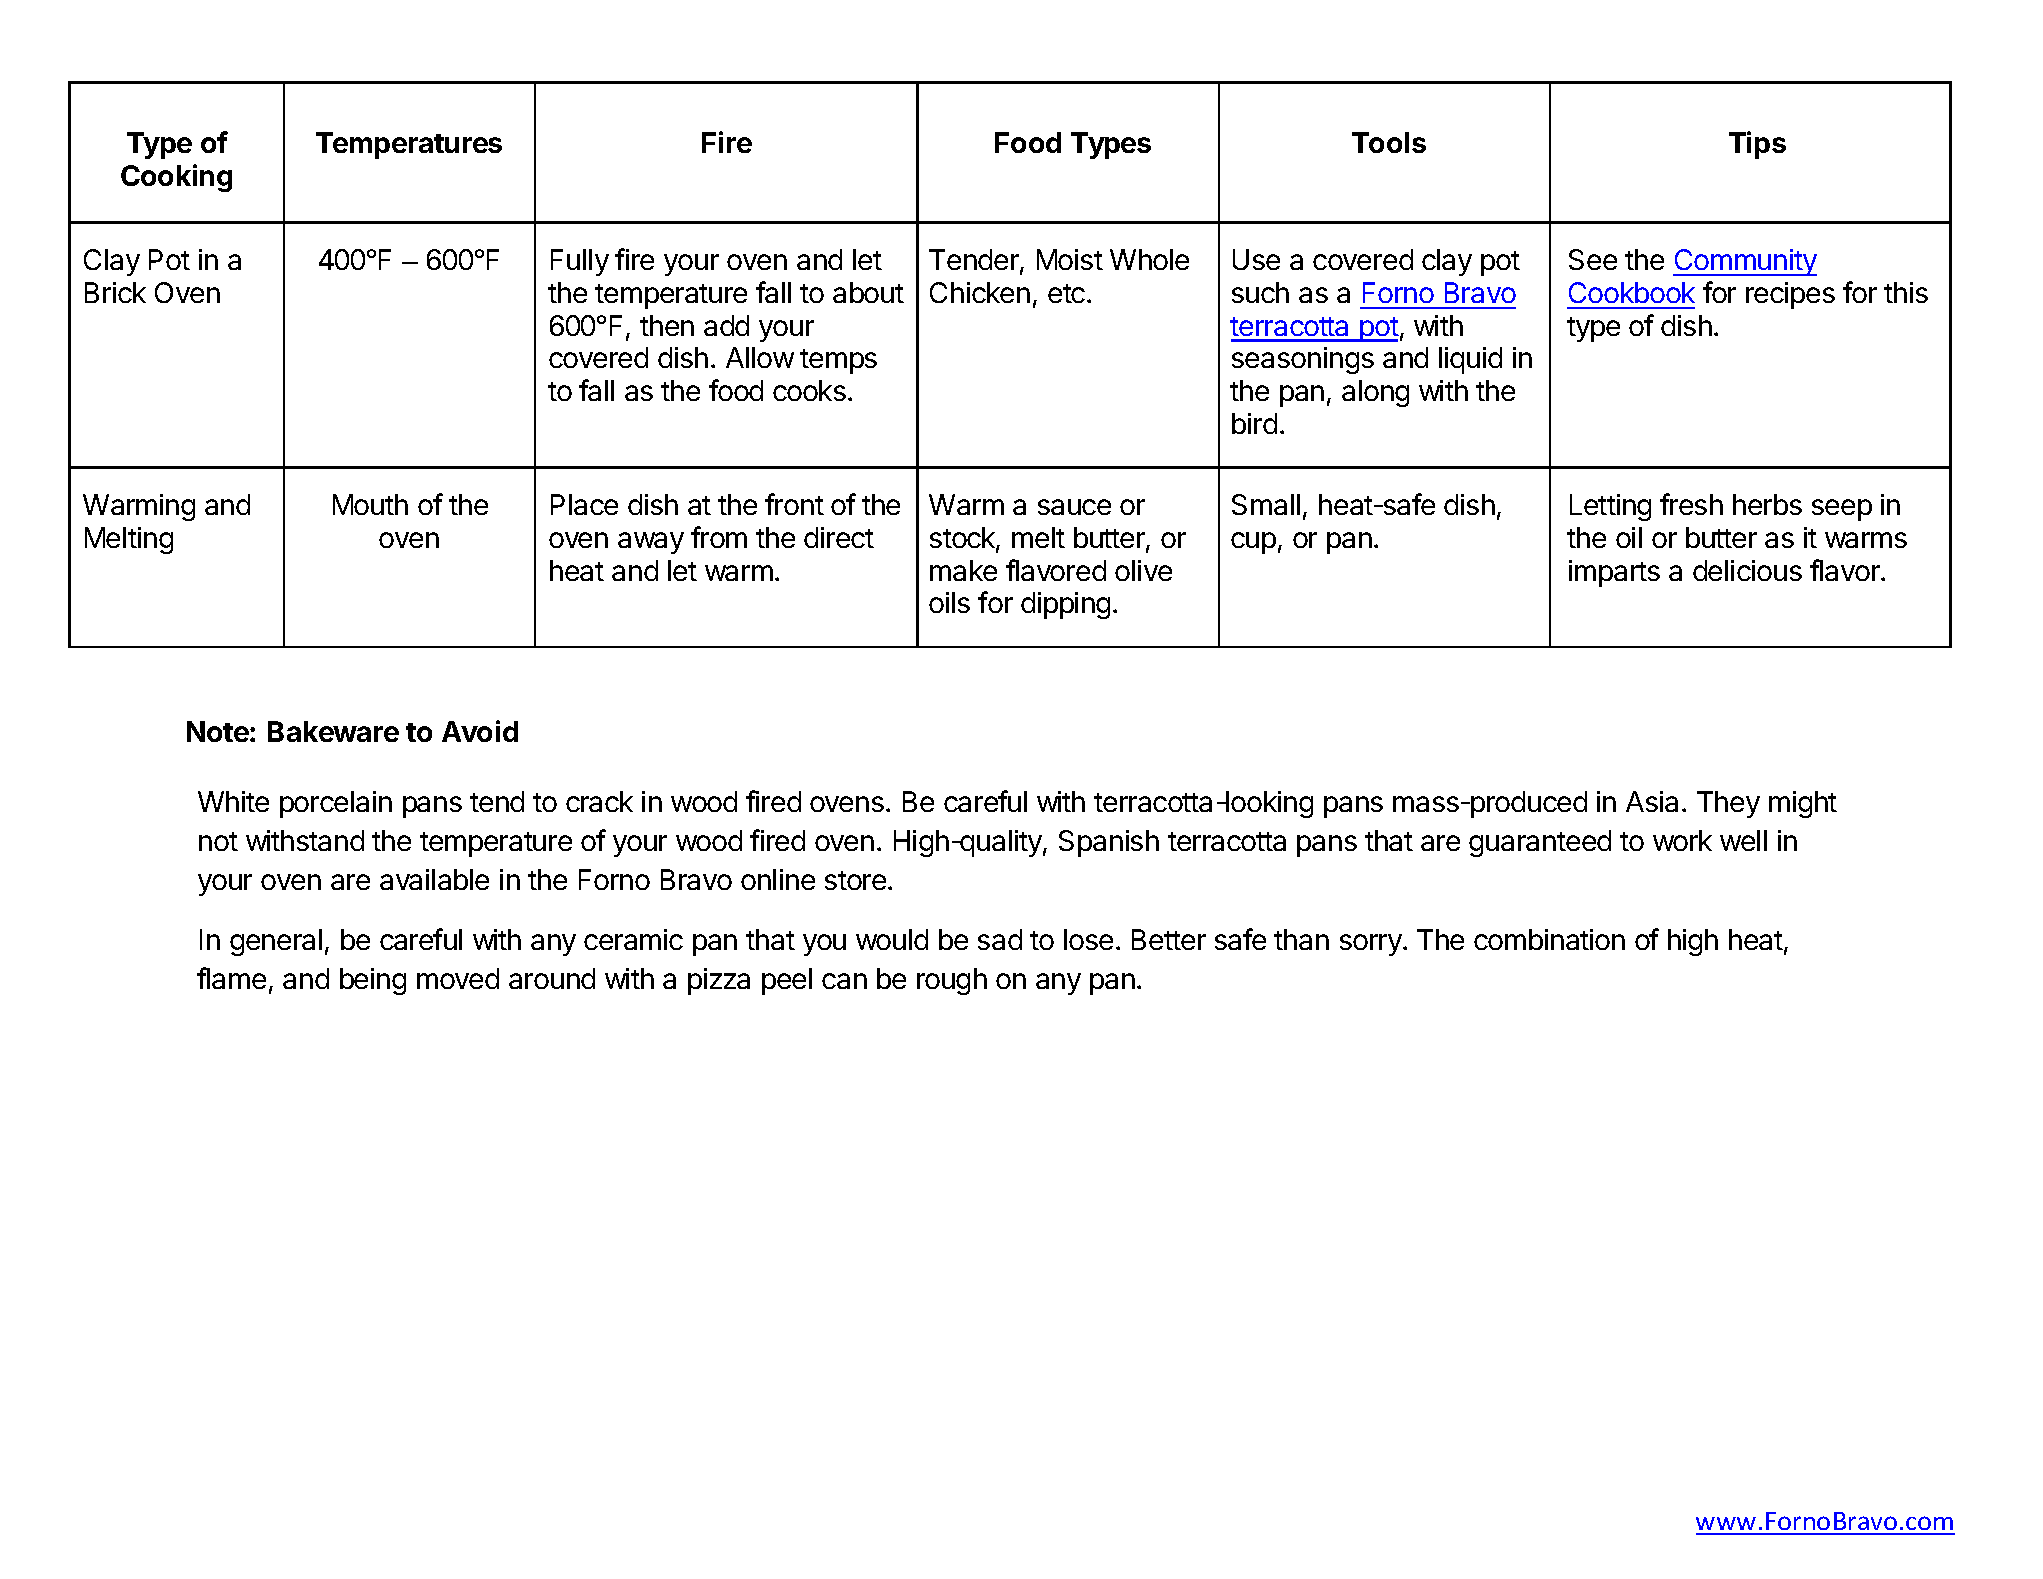  Describe the element at coordinates (1549, 939) in the image. I see `combination` at that location.
